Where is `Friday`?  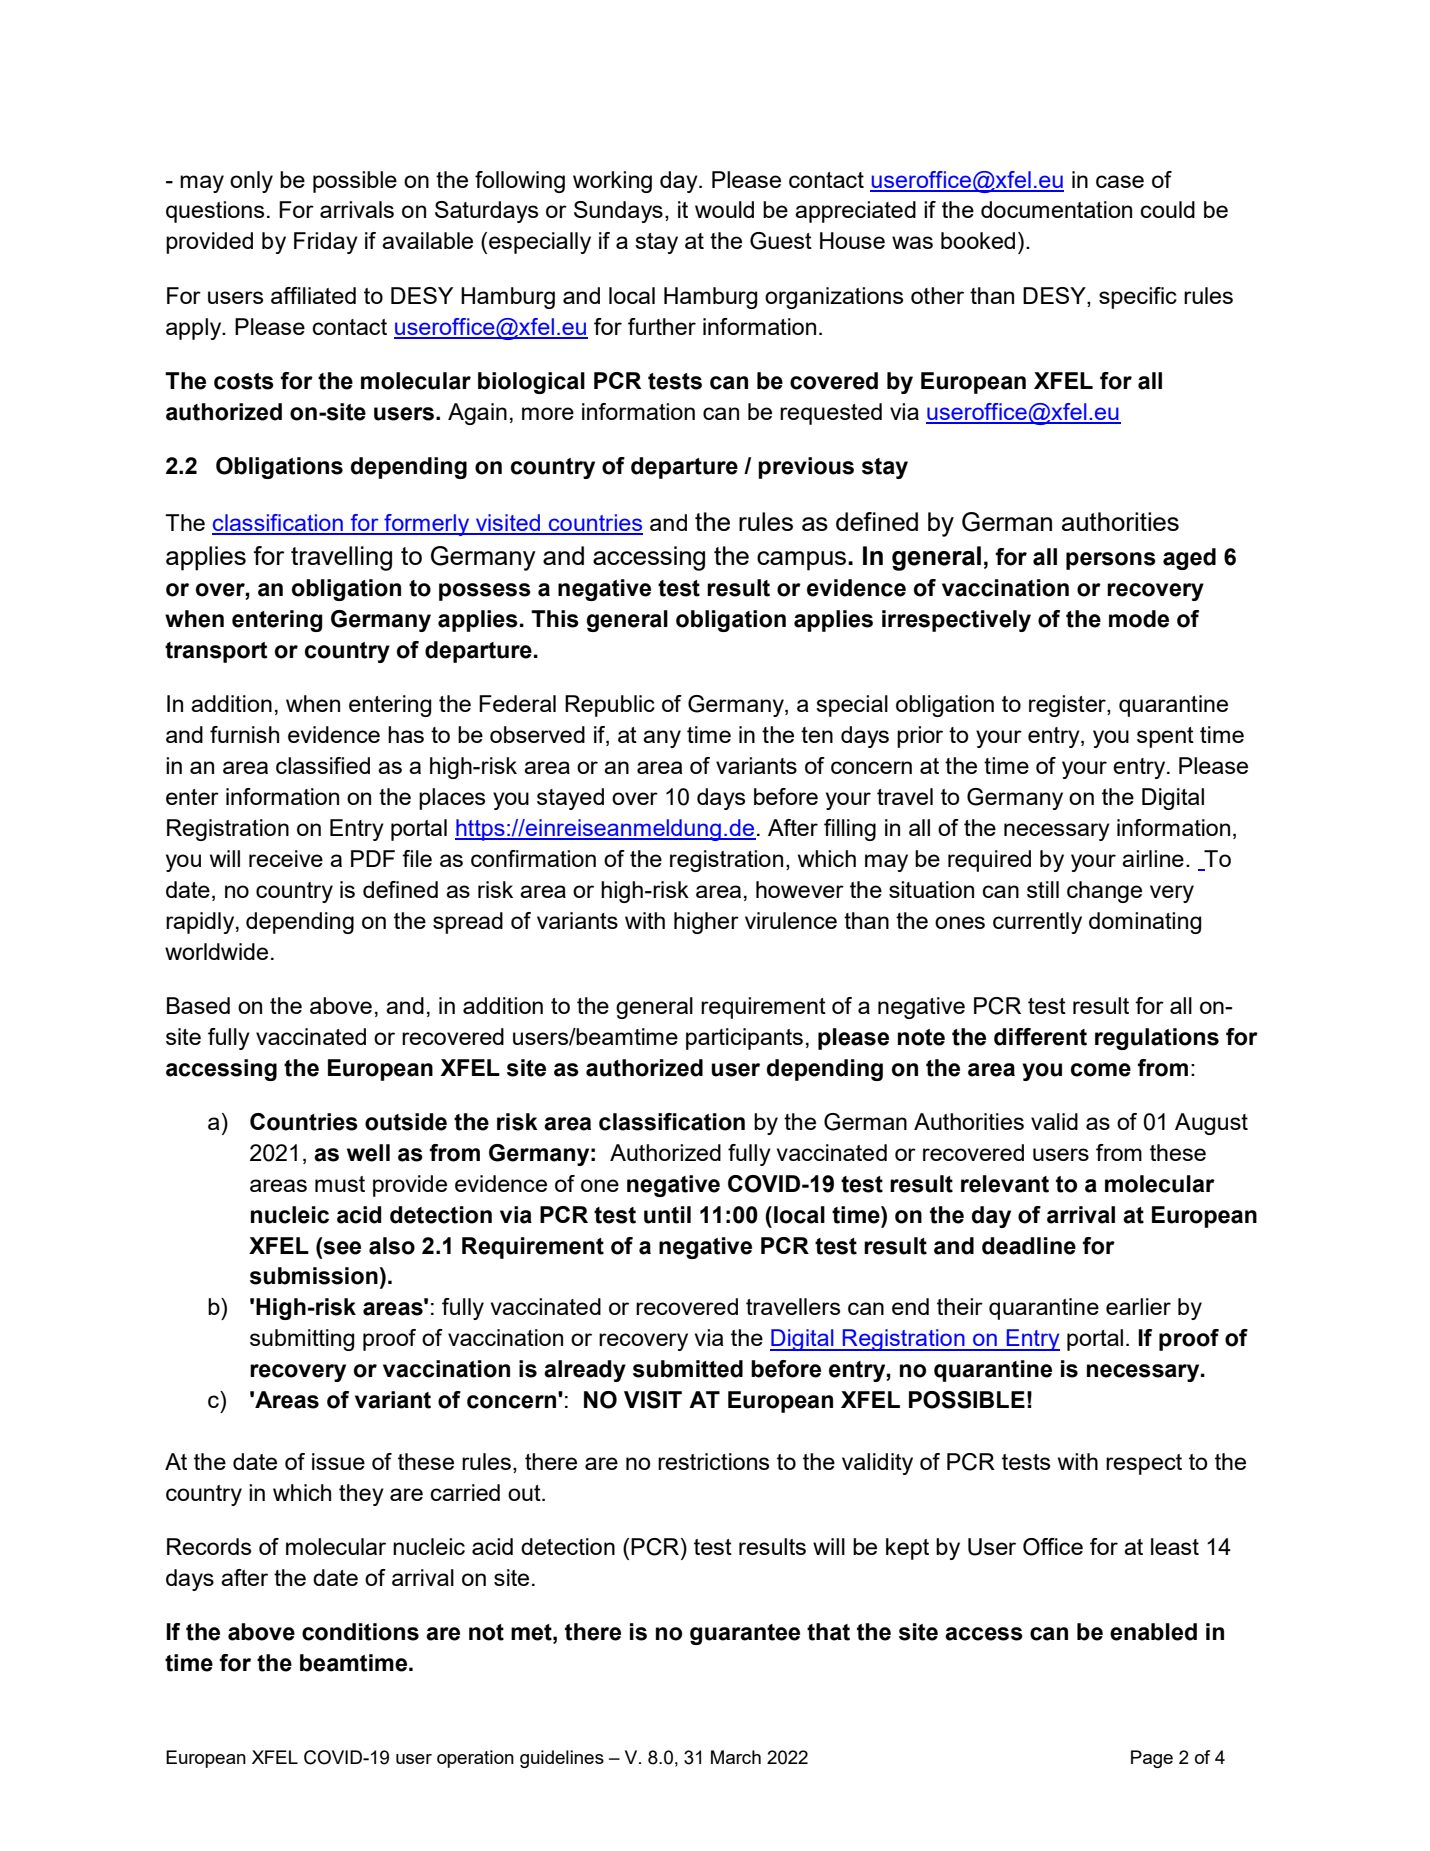 Friday is located at coordinates (326, 243).
